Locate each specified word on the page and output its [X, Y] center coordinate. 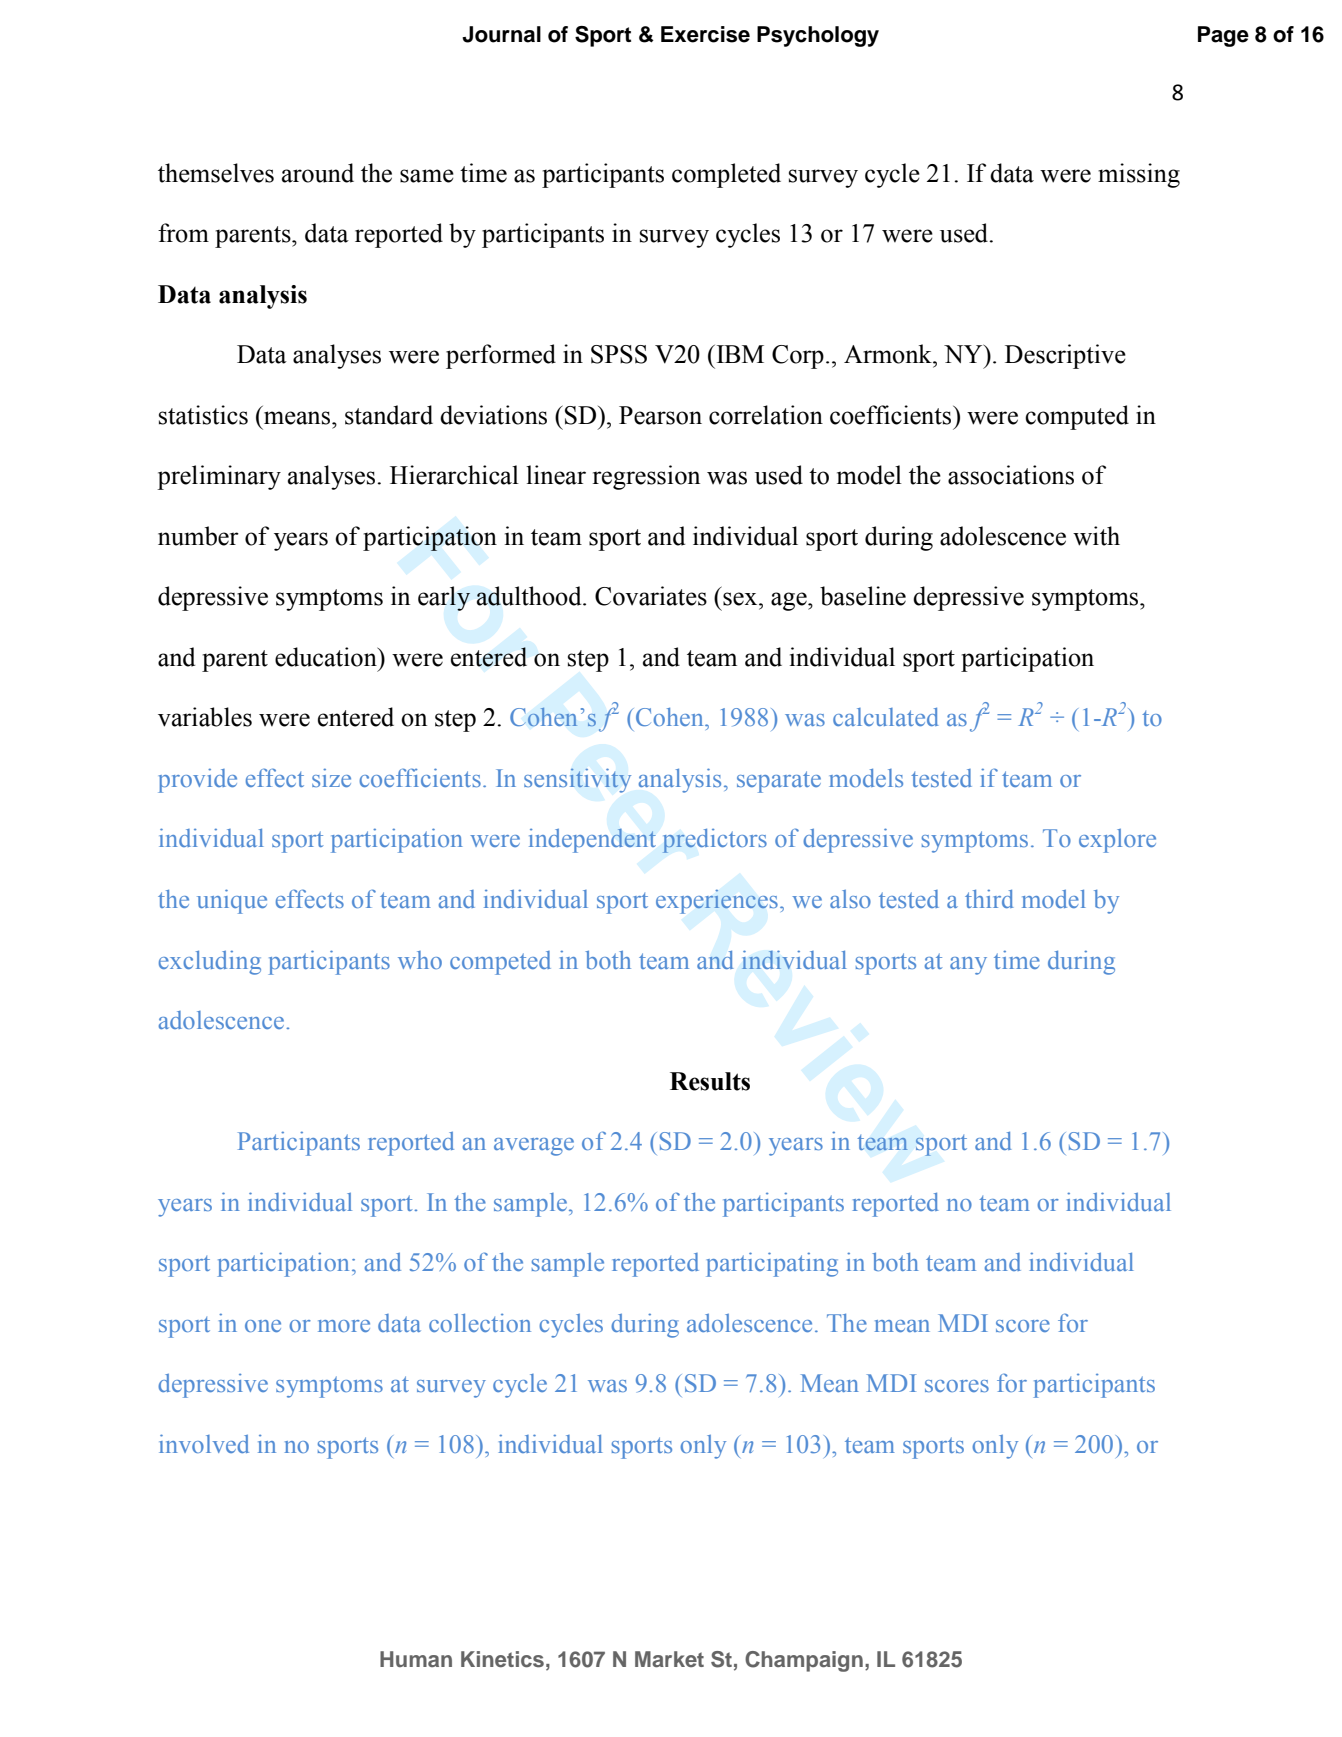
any [968, 966]
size [331, 778]
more [344, 1326]
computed [1077, 417]
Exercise [705, 34]
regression [646, 477]
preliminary [219, 477]
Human [416, 1659]
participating [772, 1264]
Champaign [804, 1661]
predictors [714, 841]
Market [669, 1659]
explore [1117, 841]
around [318, 173]
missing [1139, 175]
